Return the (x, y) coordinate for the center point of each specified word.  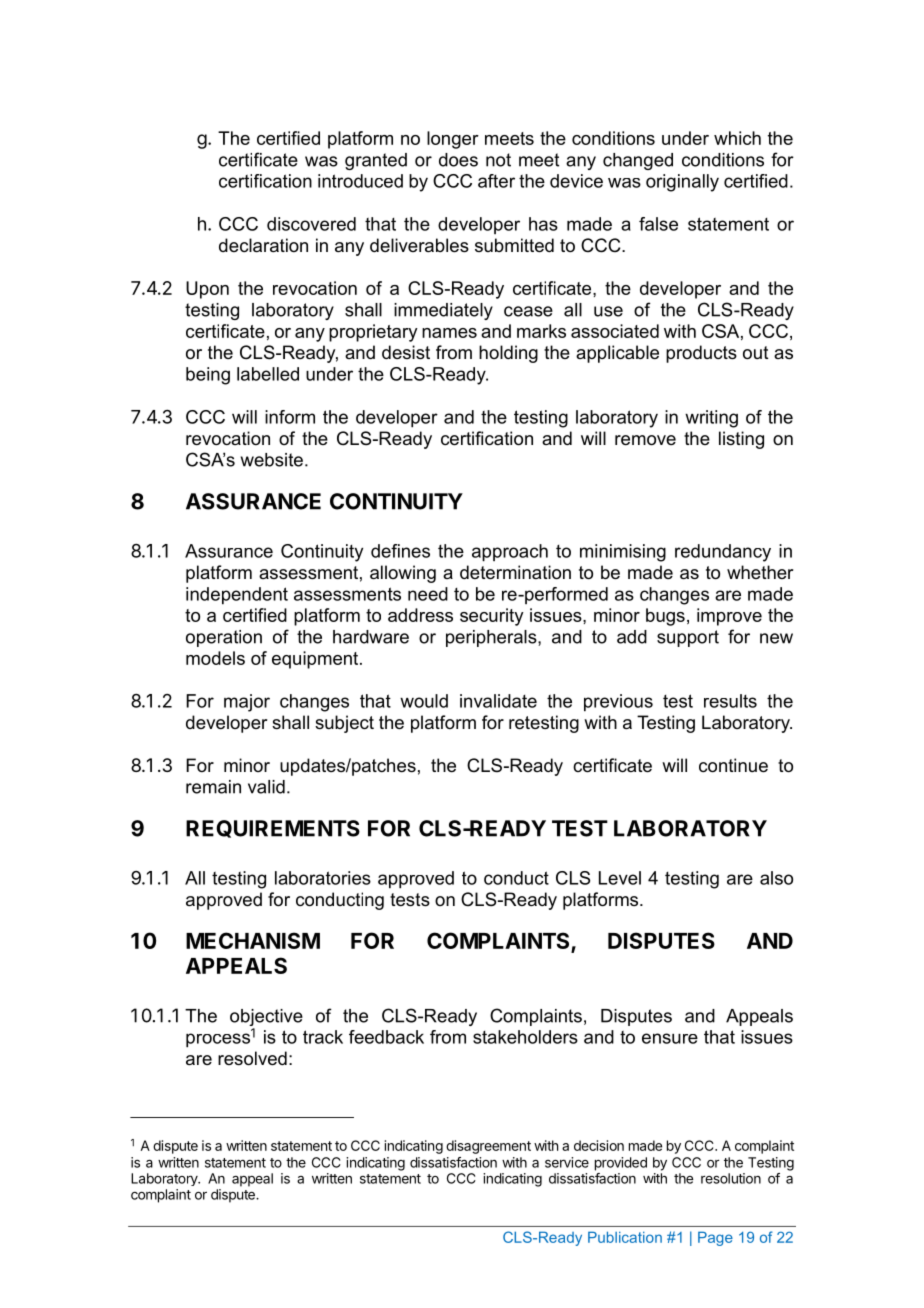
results (730, 701)
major (247, 703)
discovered (311, 224)
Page (715, 1238)
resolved (252, 1058)
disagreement (488, 1147)
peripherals (492, 638)
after (496, 181)
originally (682, 183)
